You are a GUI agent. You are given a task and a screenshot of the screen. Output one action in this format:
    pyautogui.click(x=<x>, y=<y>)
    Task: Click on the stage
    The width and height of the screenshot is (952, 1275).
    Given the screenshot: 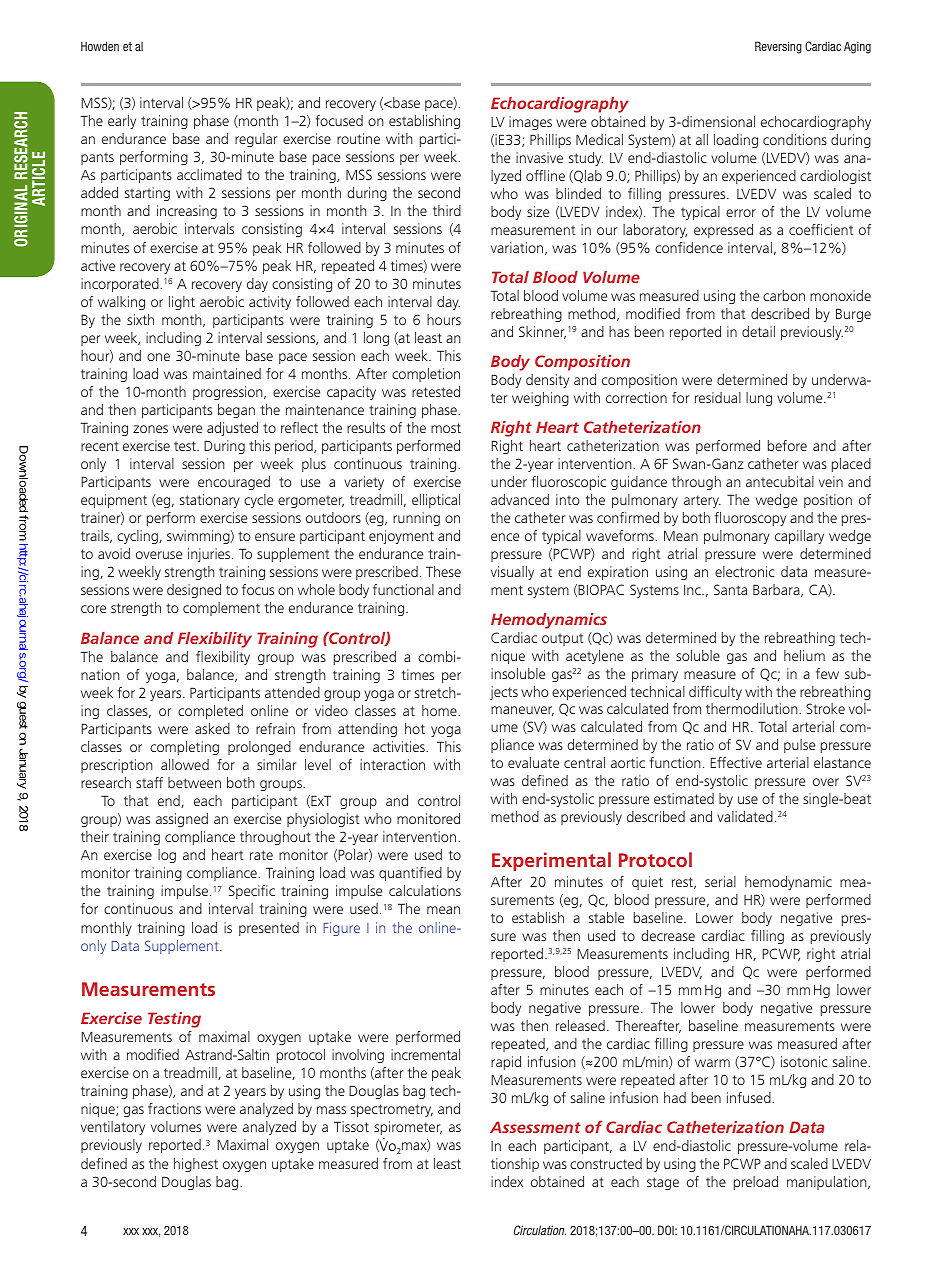 What is the action you would take?
    pyautogui.click(x=663, y=1183)
